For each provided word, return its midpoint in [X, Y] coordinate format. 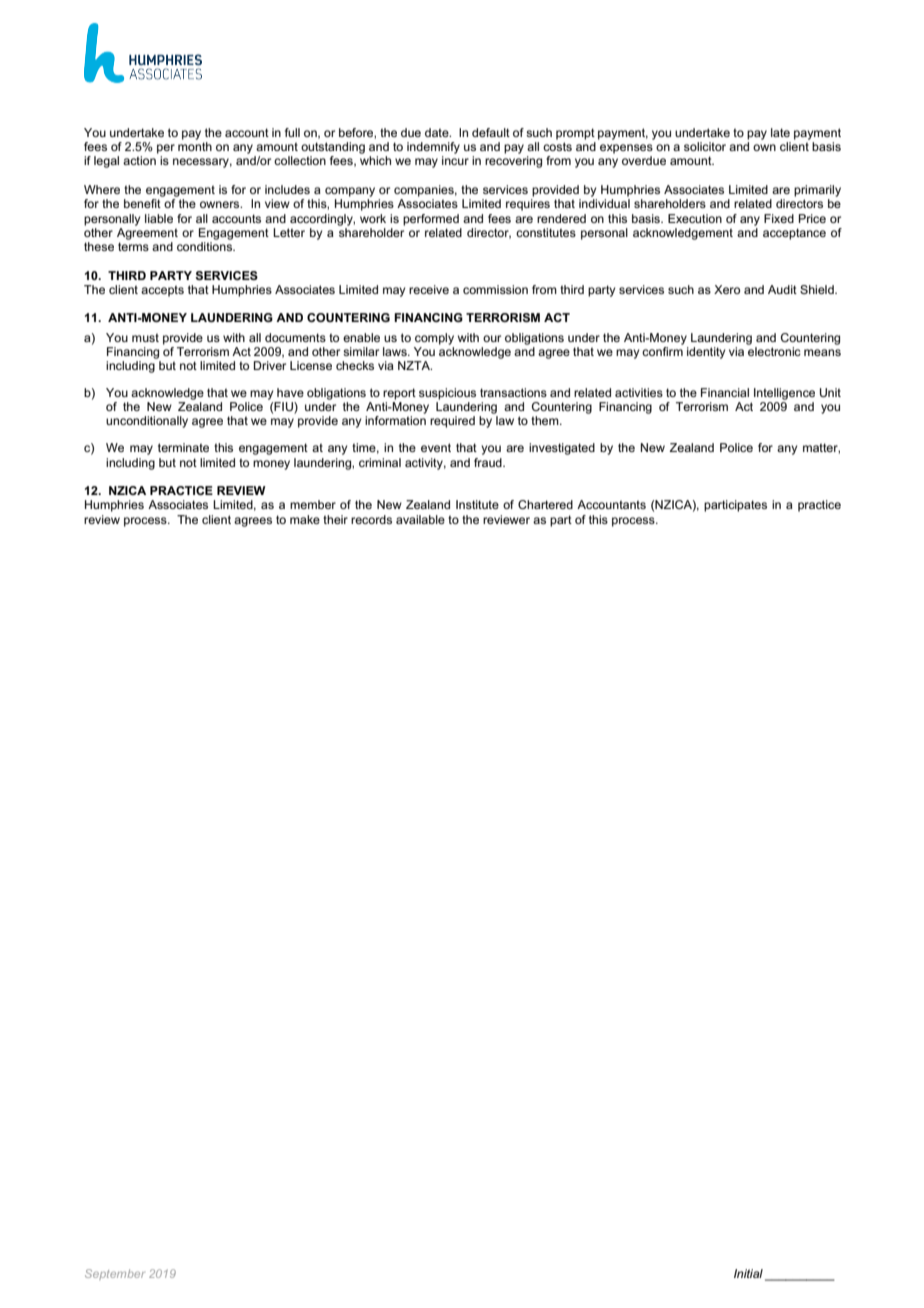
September [115, 1274]
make [305, 519]
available [420, 519]
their [335, 519]
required [452, 422]
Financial [725, 392]
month [195, 146]
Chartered [545, 504]
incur [455, 160]
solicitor [705, 146]
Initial [748, 1273]
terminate [183, 447]
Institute [477, 504]
